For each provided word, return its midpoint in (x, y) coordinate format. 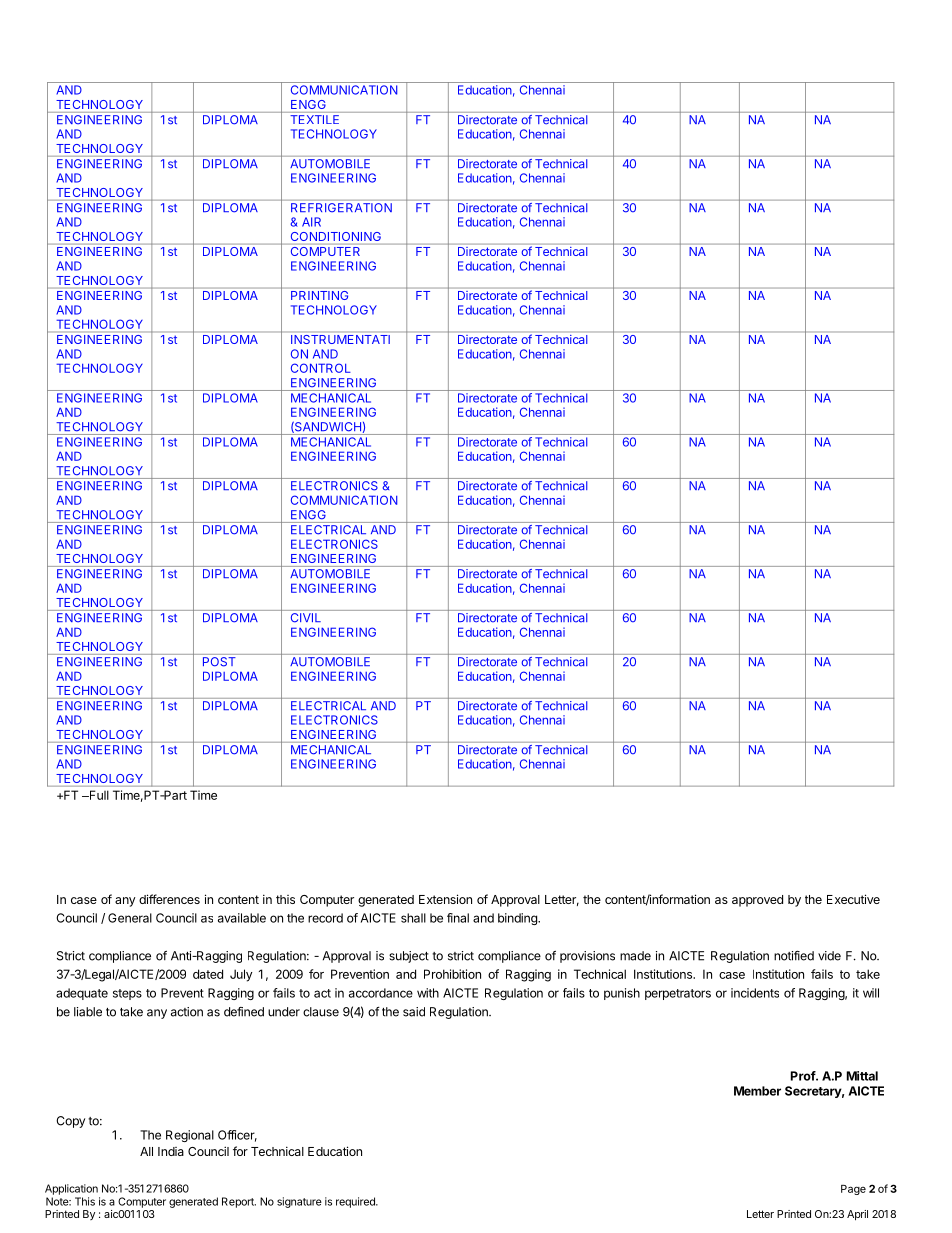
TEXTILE (315, 119)
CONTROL (321, 368)
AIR (311, 222)
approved (757, 901)
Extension (445, 899)
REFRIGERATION (341, 206)
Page (853, 1190)
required (356, 1202)
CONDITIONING (336, 236)
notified (794, 956)
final (458, 918)
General (130, 918)
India (171, 1151)
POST (219, 662)
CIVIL (306, 617)
